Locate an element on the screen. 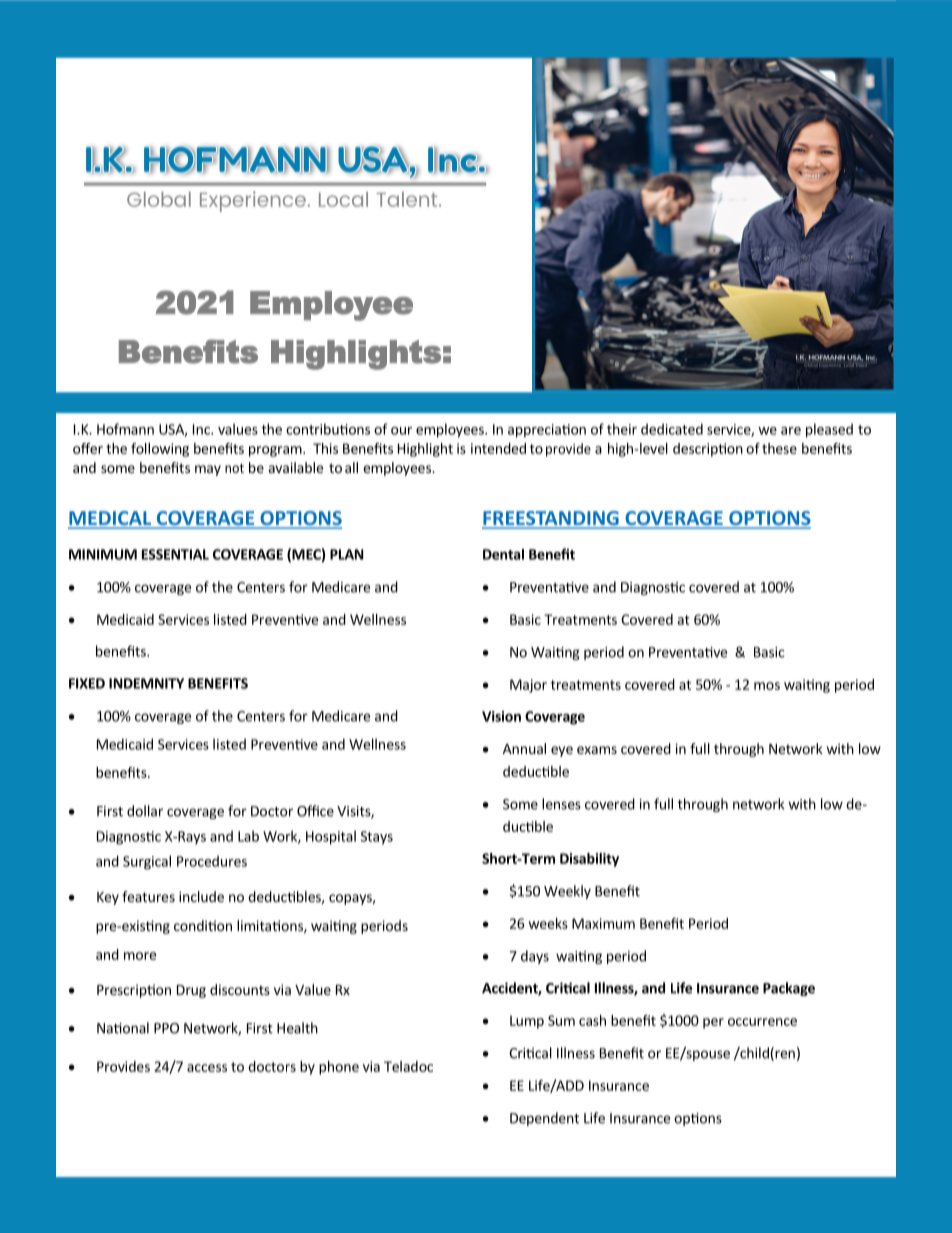  access is located at coordinates (207, 1068).
